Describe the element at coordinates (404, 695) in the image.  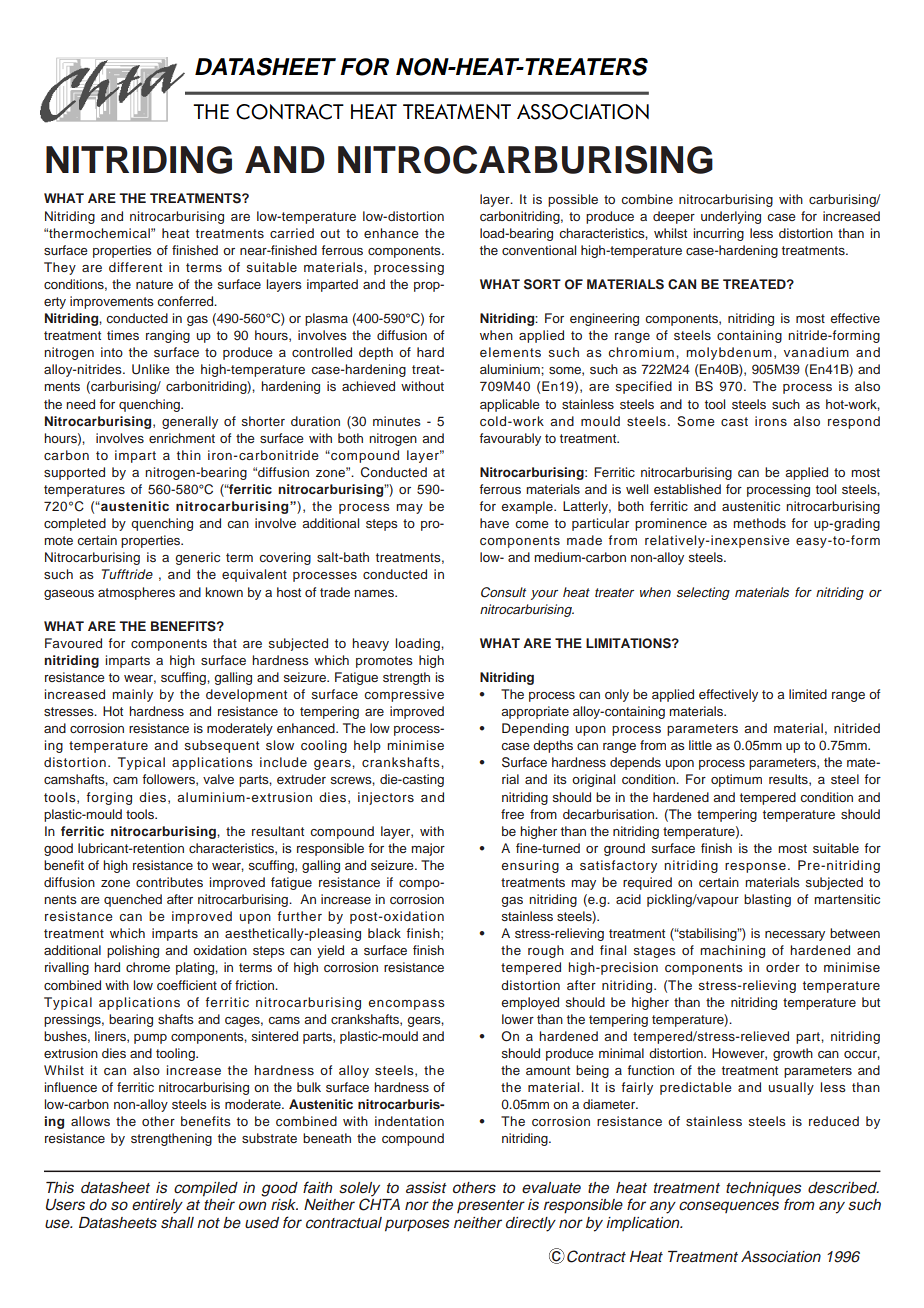
I see `compressive` at that location.
